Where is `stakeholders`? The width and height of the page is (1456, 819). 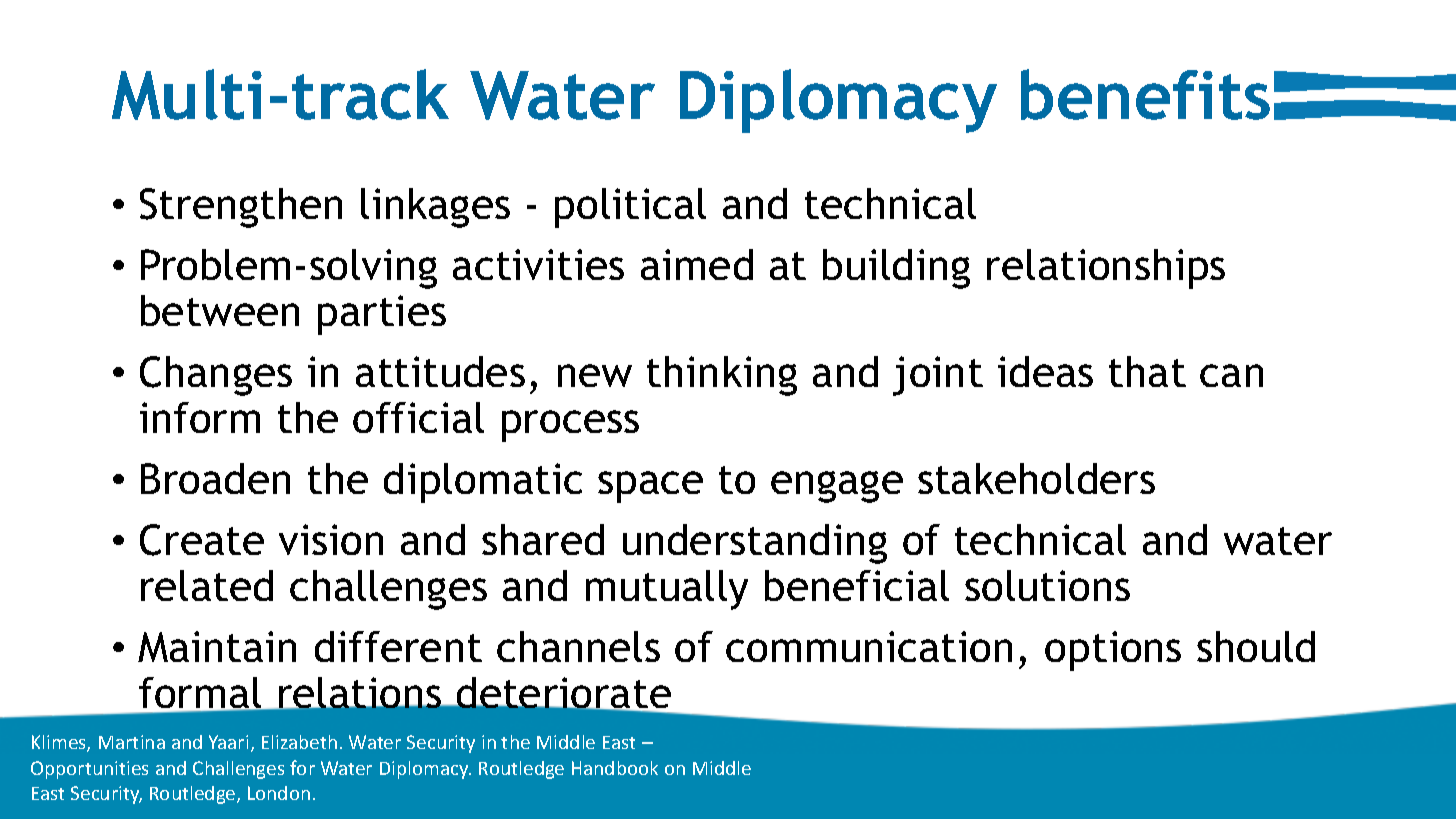 stakeholders is located at coordinates (1036, 478).
